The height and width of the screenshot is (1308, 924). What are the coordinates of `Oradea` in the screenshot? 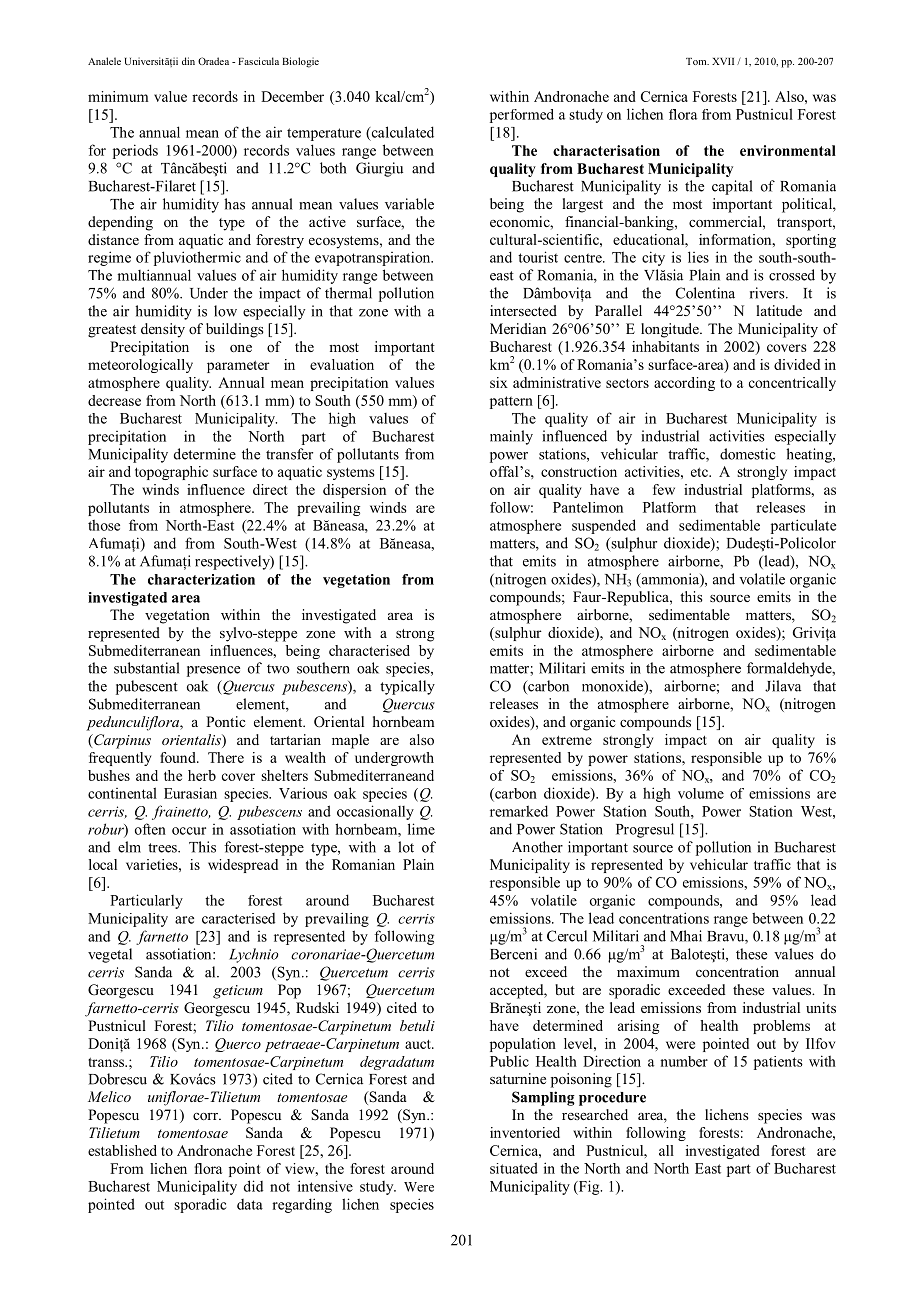 It's located at (213, 61).
